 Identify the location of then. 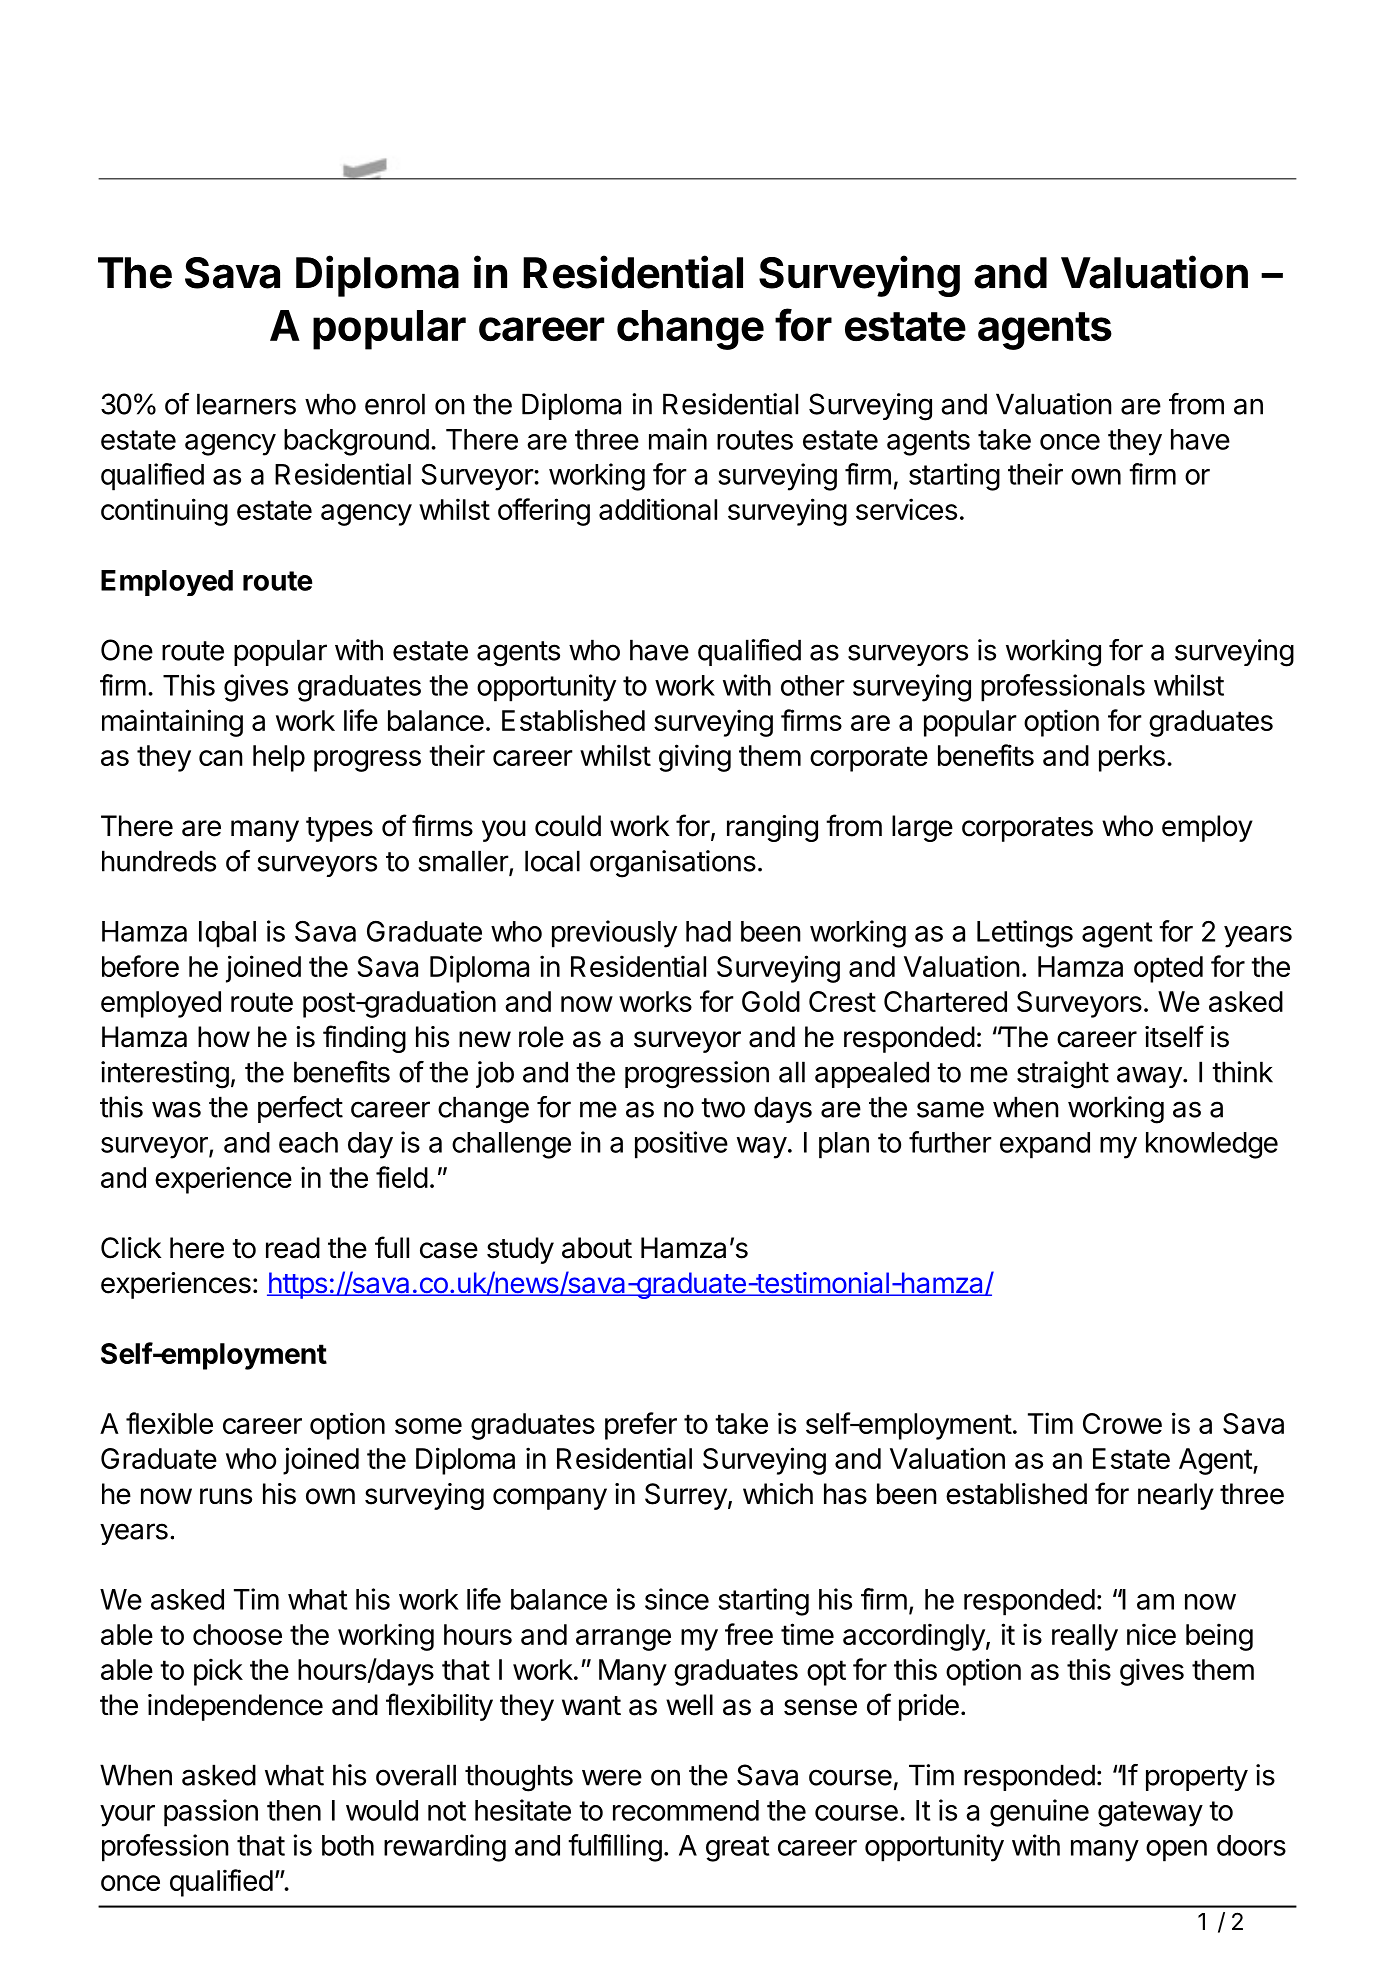
(294, 1810).
